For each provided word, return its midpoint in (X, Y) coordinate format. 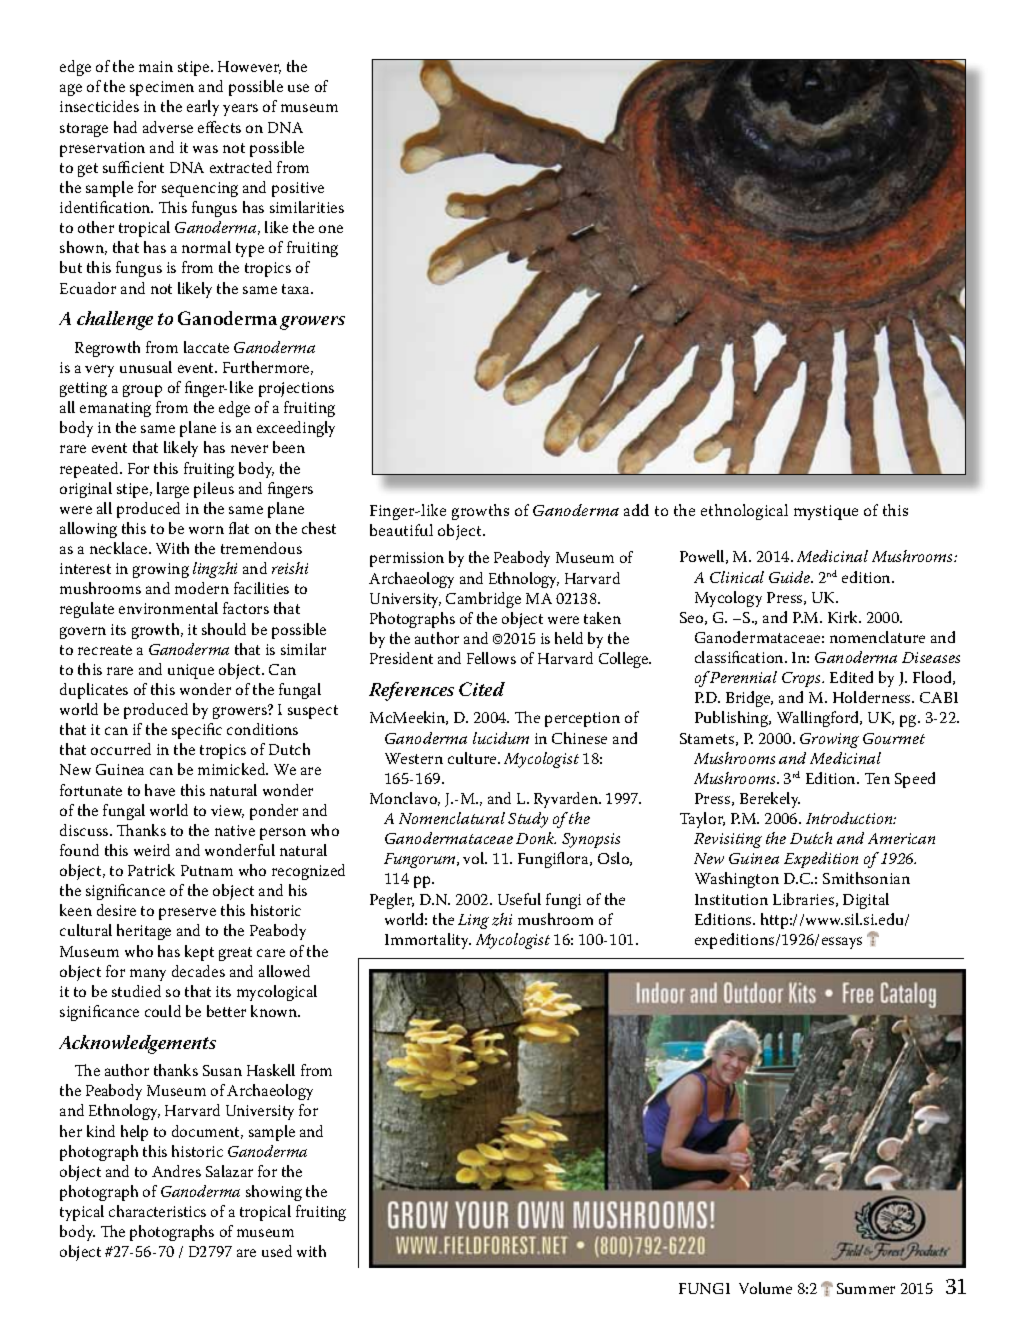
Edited (851, 677)
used (277, 1251)
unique (191, 671)
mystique (826, 512)
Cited (482, 689)
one (331, 229)
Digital (866, 901)
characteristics (157, 1211)
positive (298, 189)
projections (296, 389)
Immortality (428, 941)
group (142, 391)
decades (198, 971)
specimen (162, 88)
